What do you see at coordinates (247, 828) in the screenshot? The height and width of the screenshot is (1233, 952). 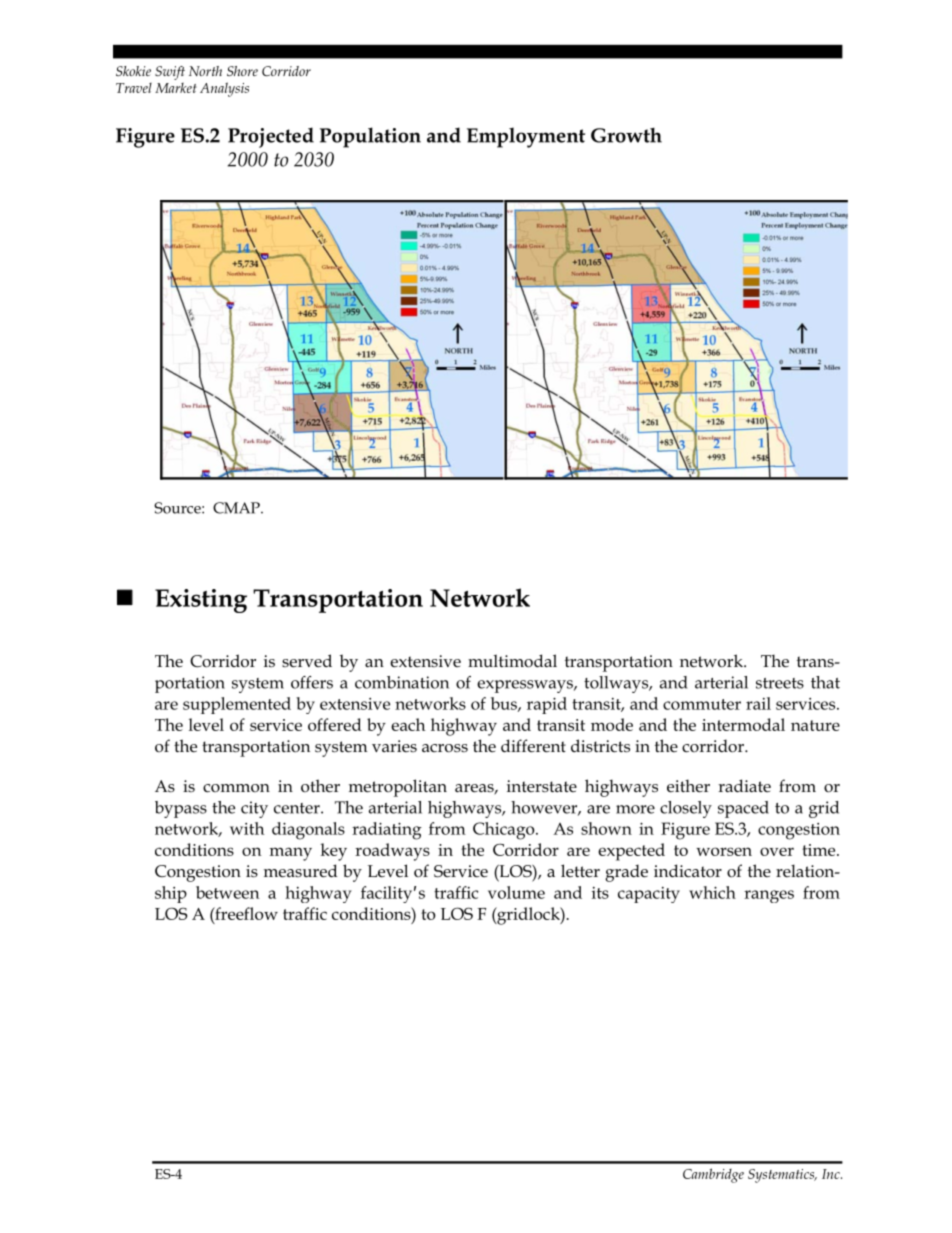 I see `with` at bounding box center [247, 828].
